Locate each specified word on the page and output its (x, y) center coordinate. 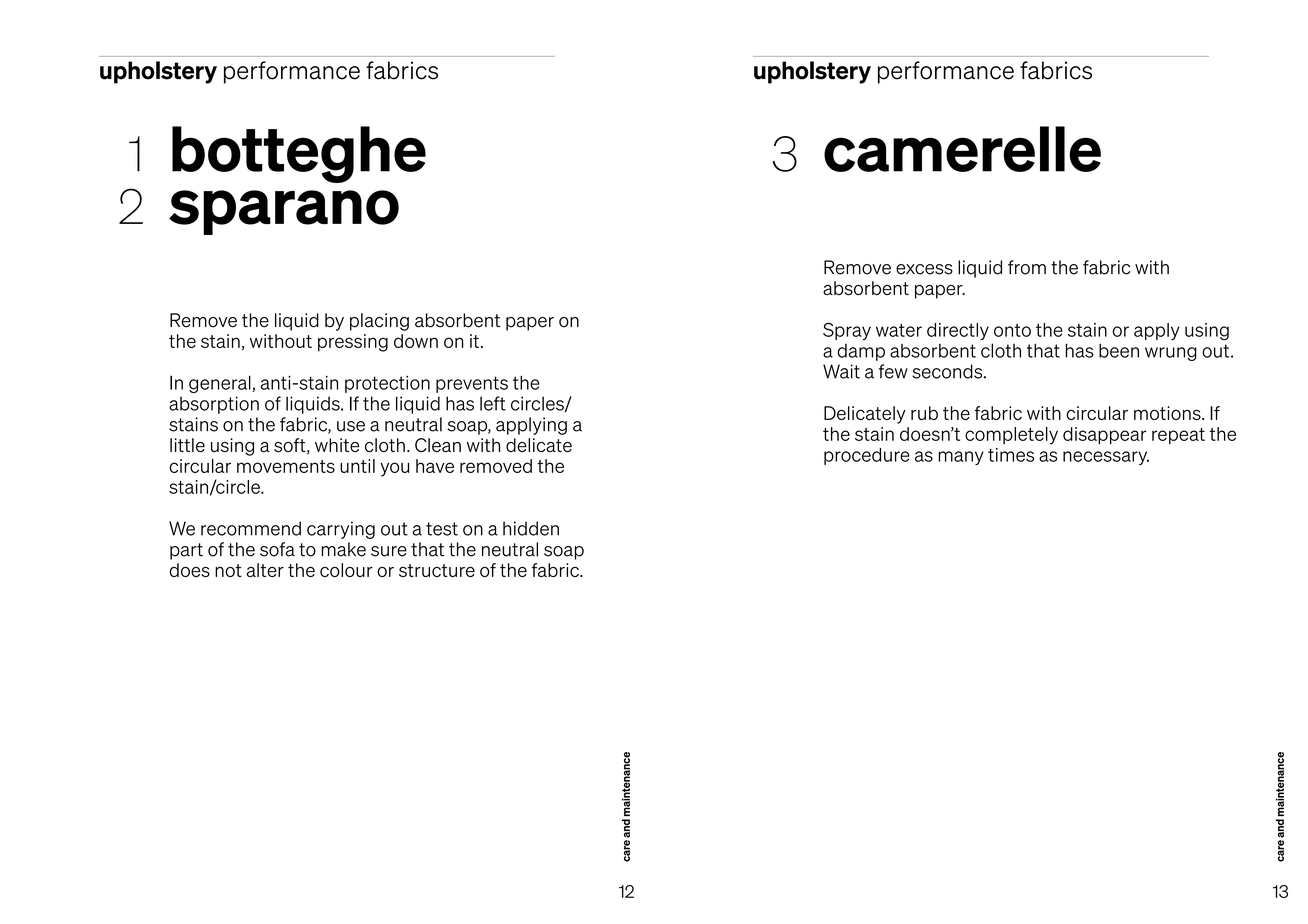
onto (1012, 330)
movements (286, 466)
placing (379, 322)
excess (924, 269)
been (1119, 351)
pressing (353, 343)
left (493, 403)
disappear (1105, 435)
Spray (847, 331)
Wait (841, 371)
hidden (531, 528)
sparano (284, 212)
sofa (277, 549)
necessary (1106, 458)
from (1027, 267)
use (351, 426)
